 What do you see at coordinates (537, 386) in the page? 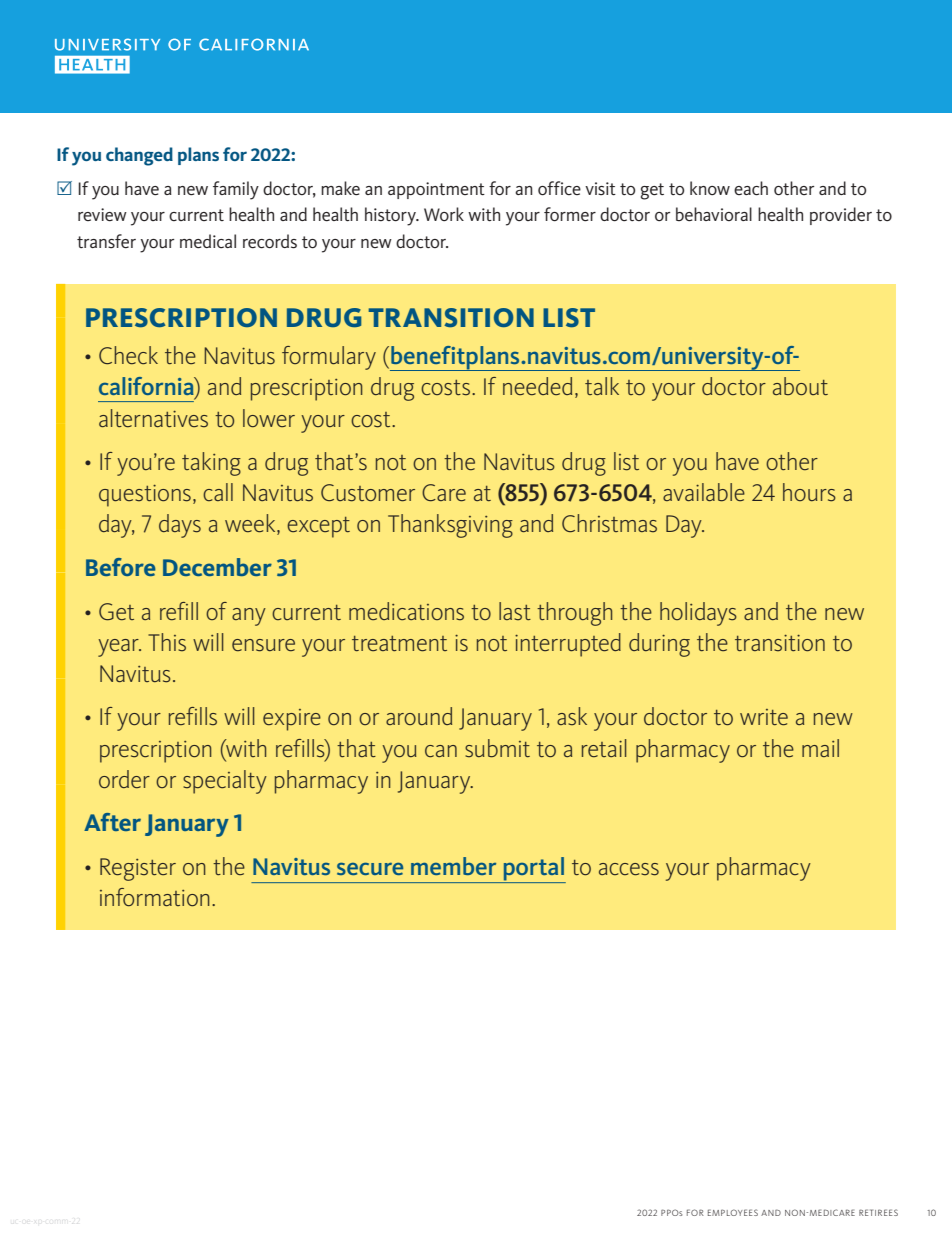
I see `needed` at bounding box center [537, 386].
